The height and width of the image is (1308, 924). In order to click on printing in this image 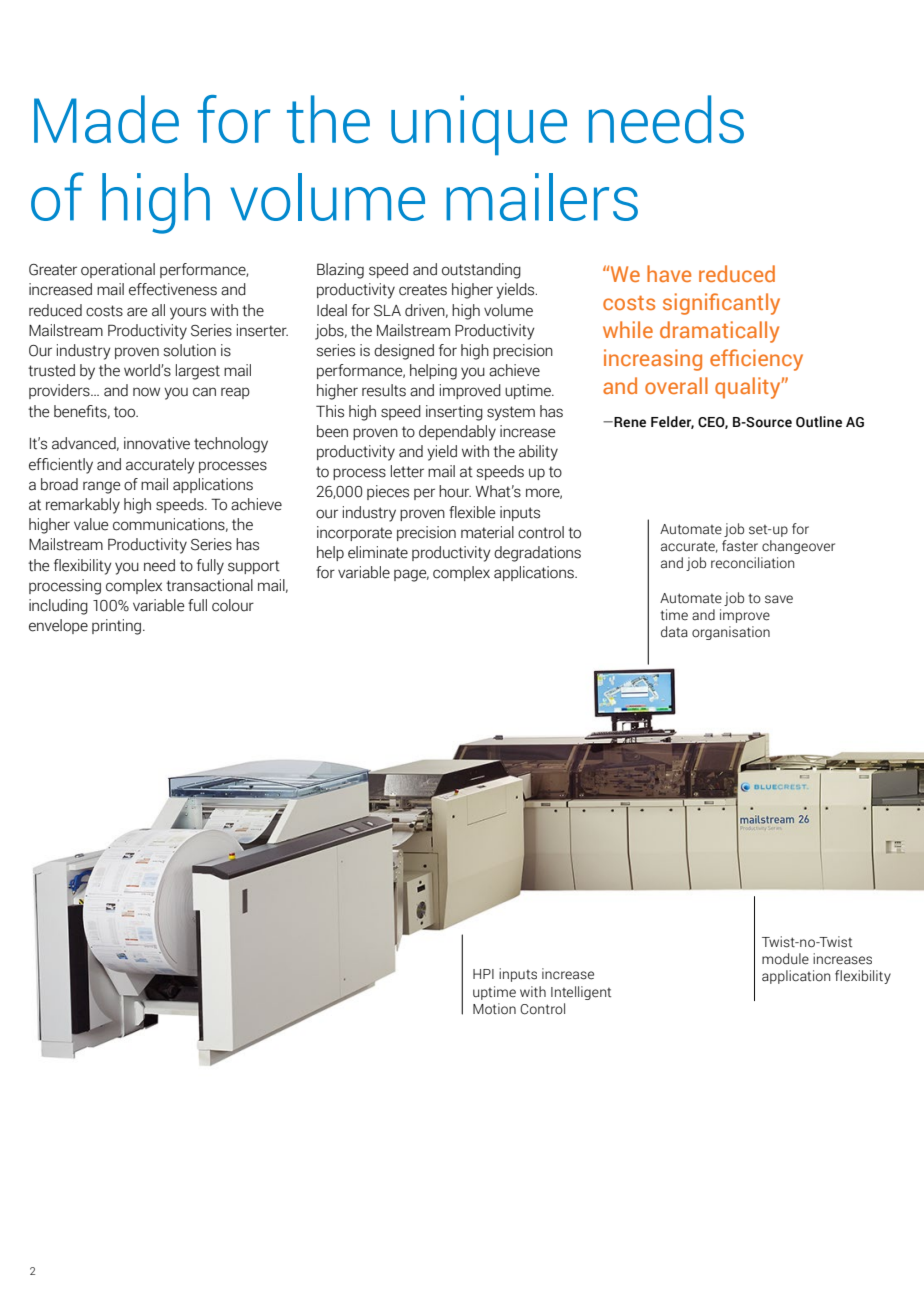, I will do `click(118, 627)`.
